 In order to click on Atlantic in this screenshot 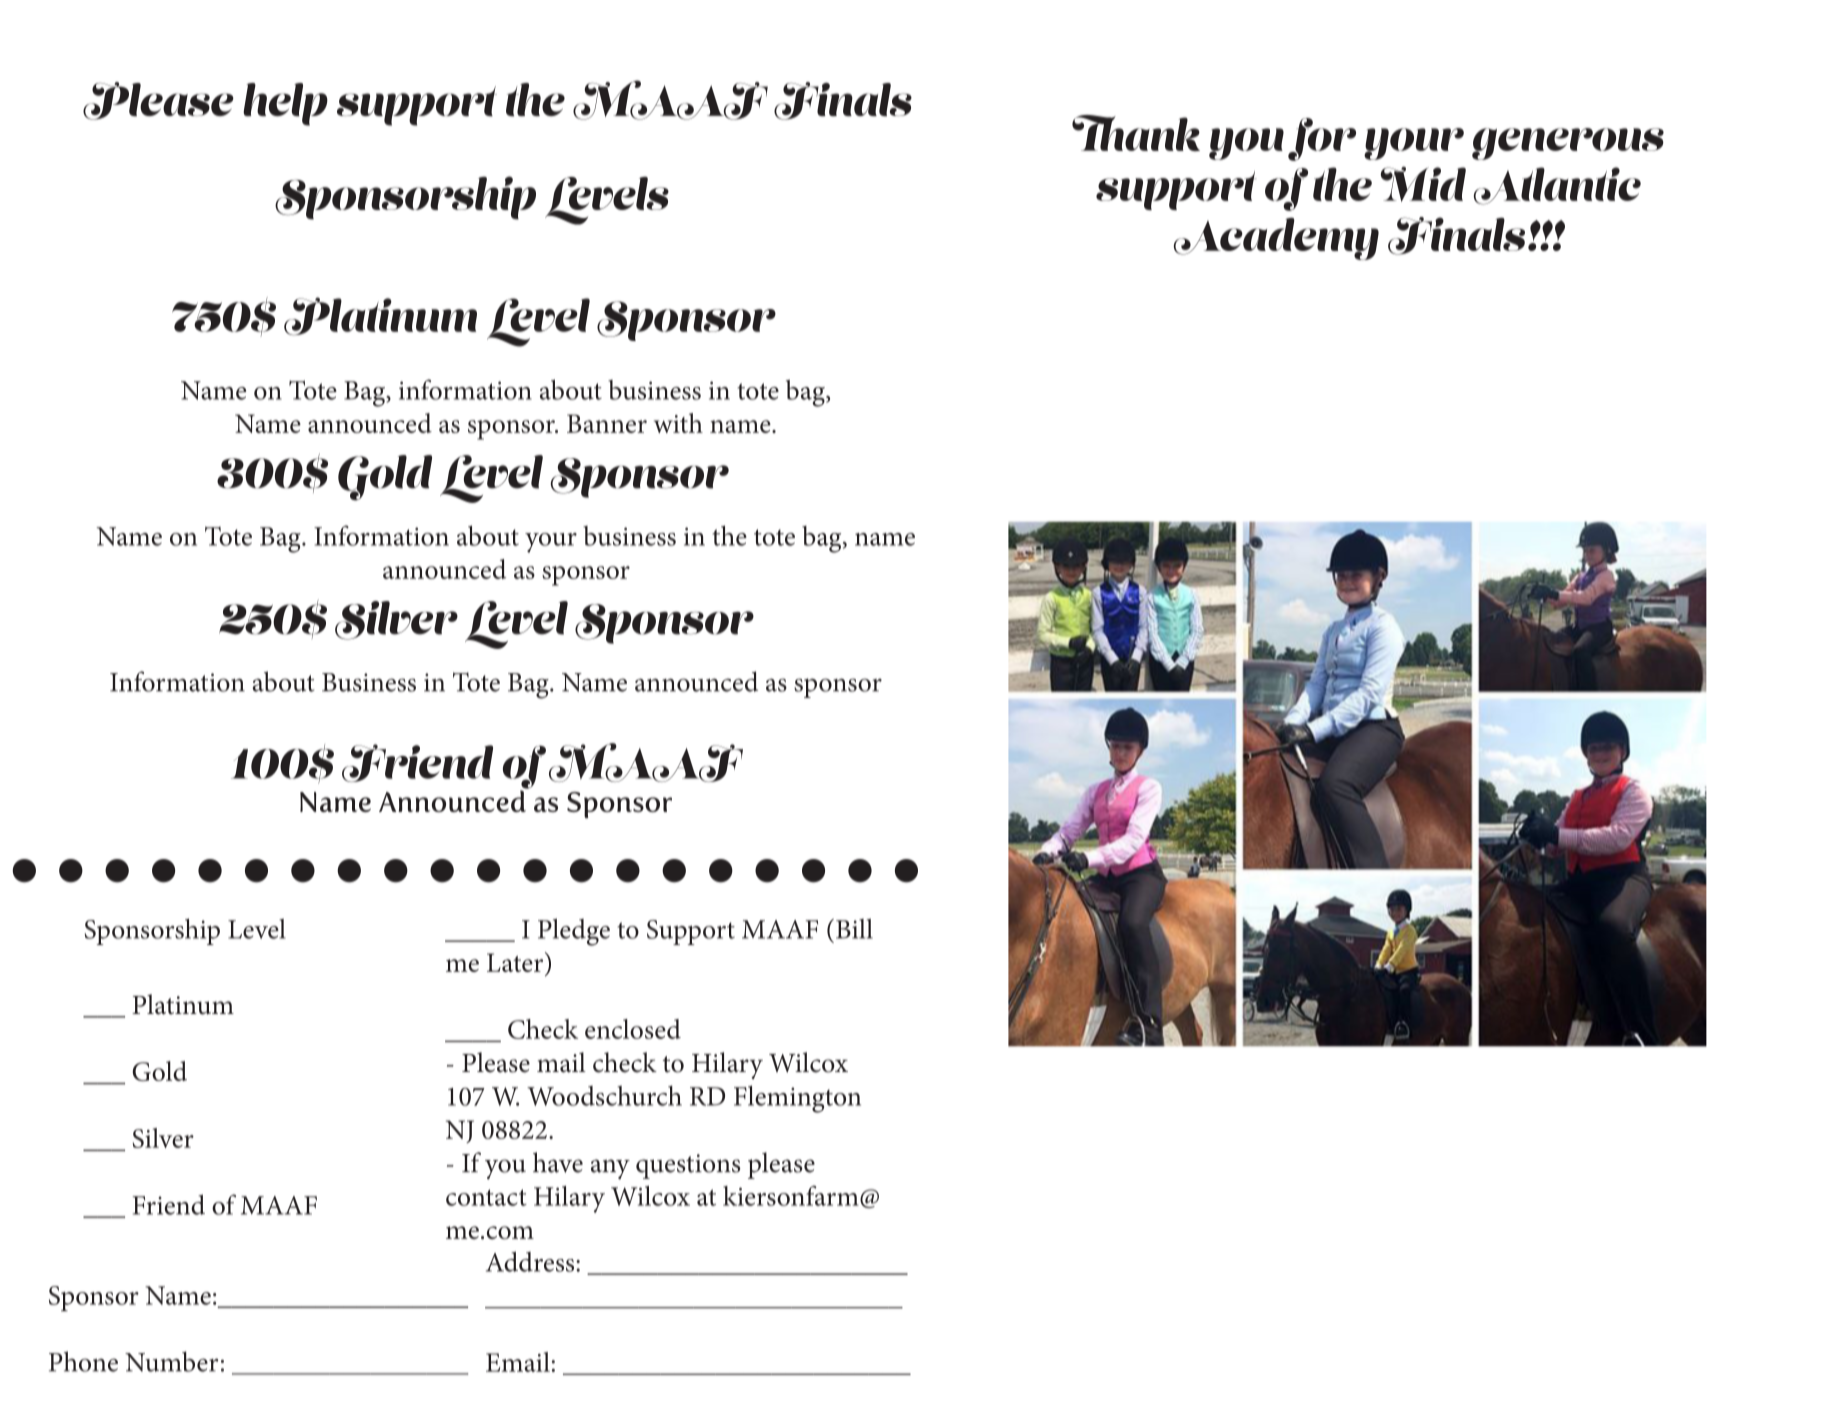, I will do `click(1557, 186)`.
